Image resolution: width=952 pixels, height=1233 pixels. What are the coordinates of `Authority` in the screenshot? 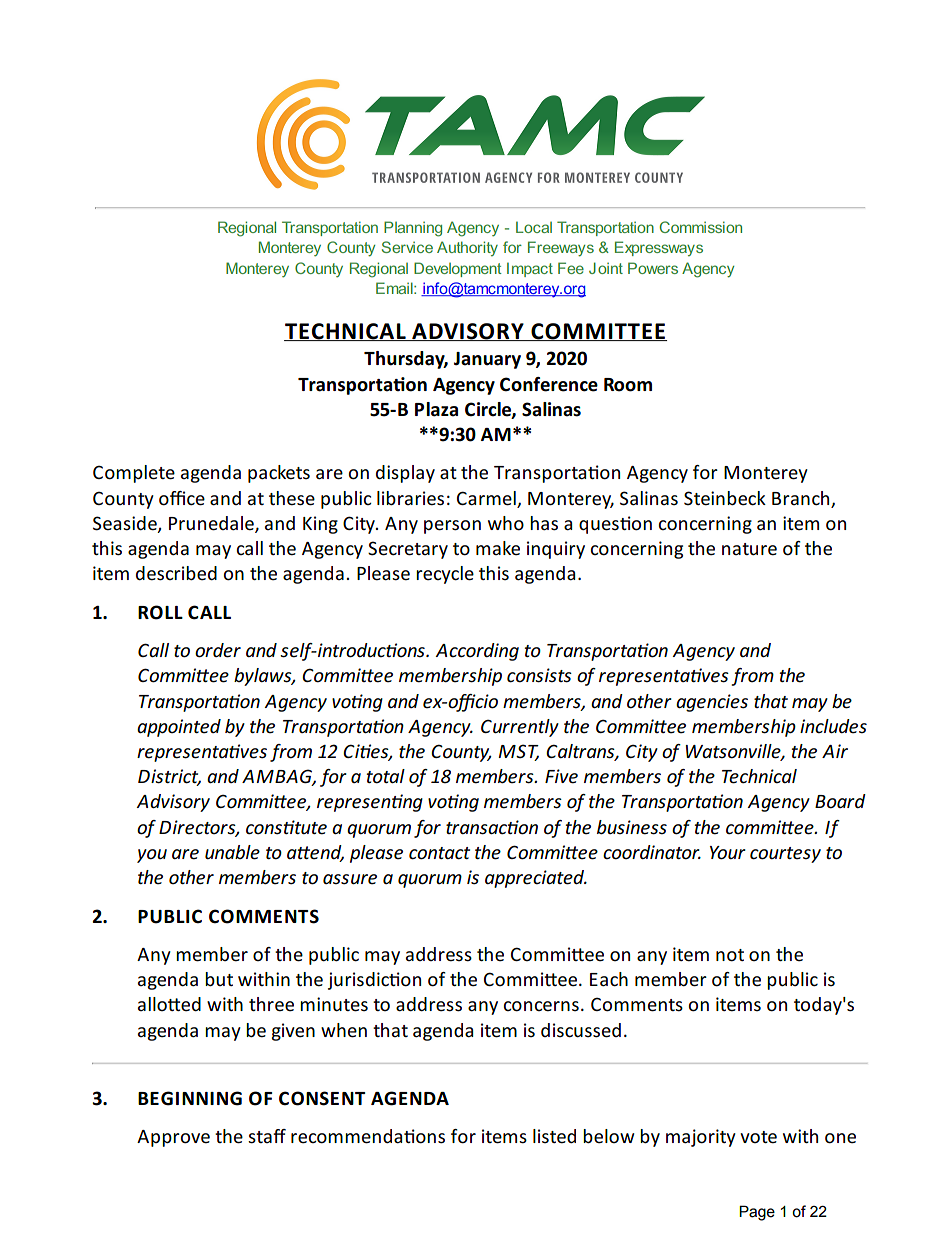 It's located at (467, 248).
